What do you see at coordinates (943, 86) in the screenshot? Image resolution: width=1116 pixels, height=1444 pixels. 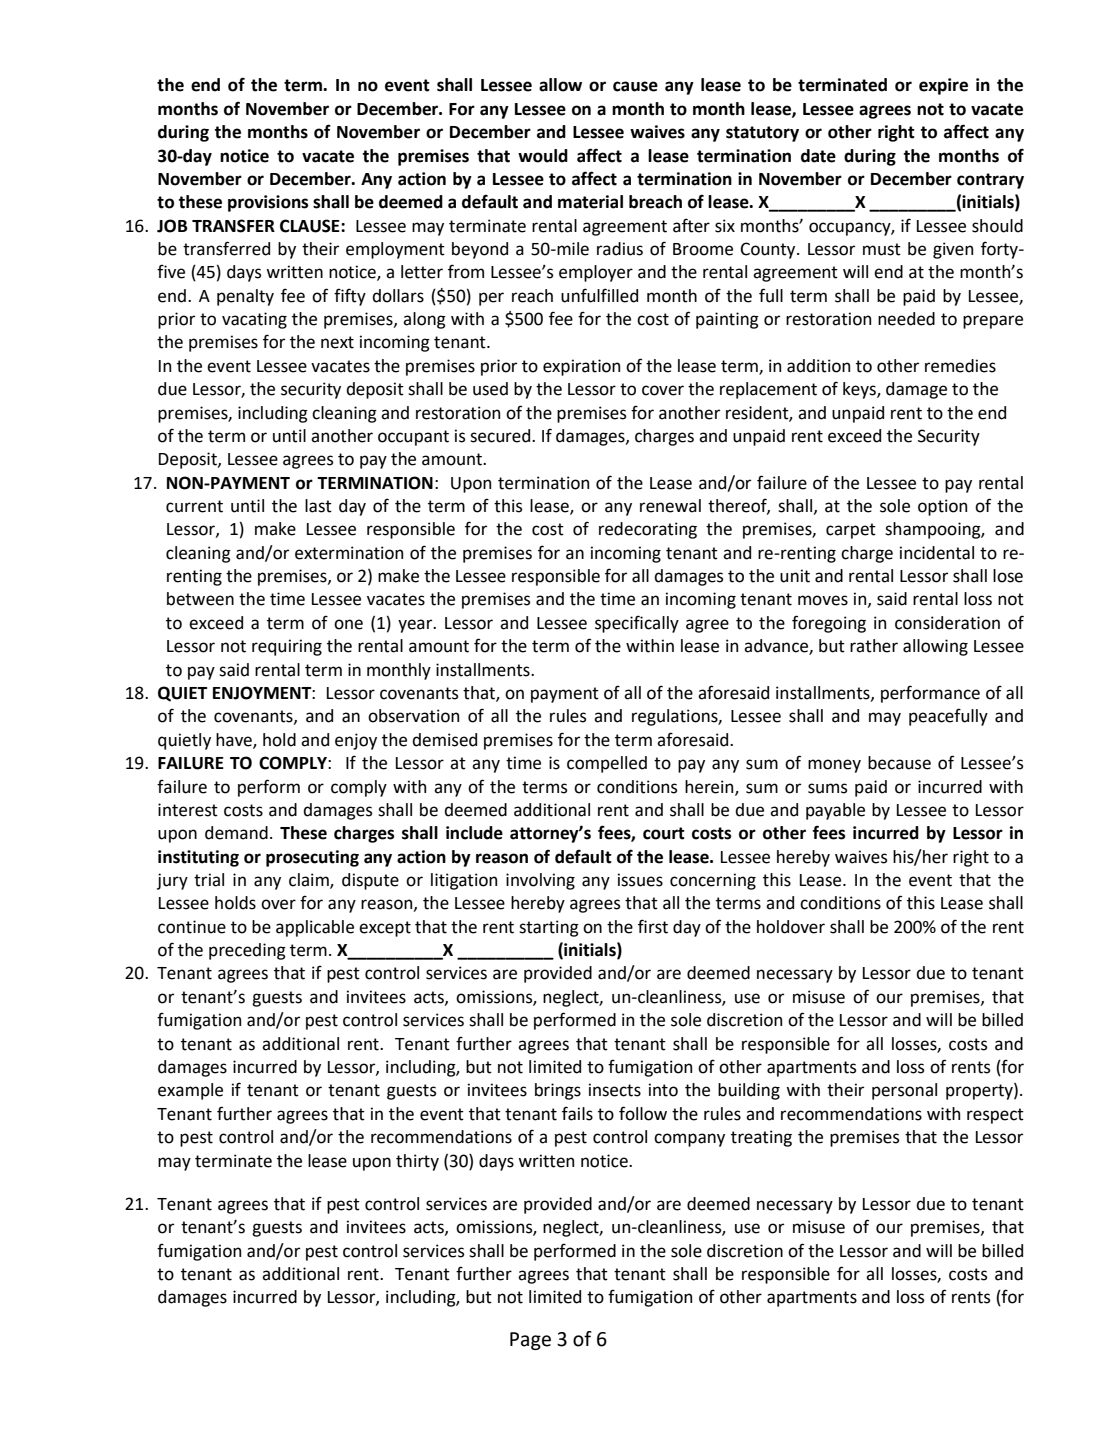 I see `expire` at bounding box center [943, 86].
